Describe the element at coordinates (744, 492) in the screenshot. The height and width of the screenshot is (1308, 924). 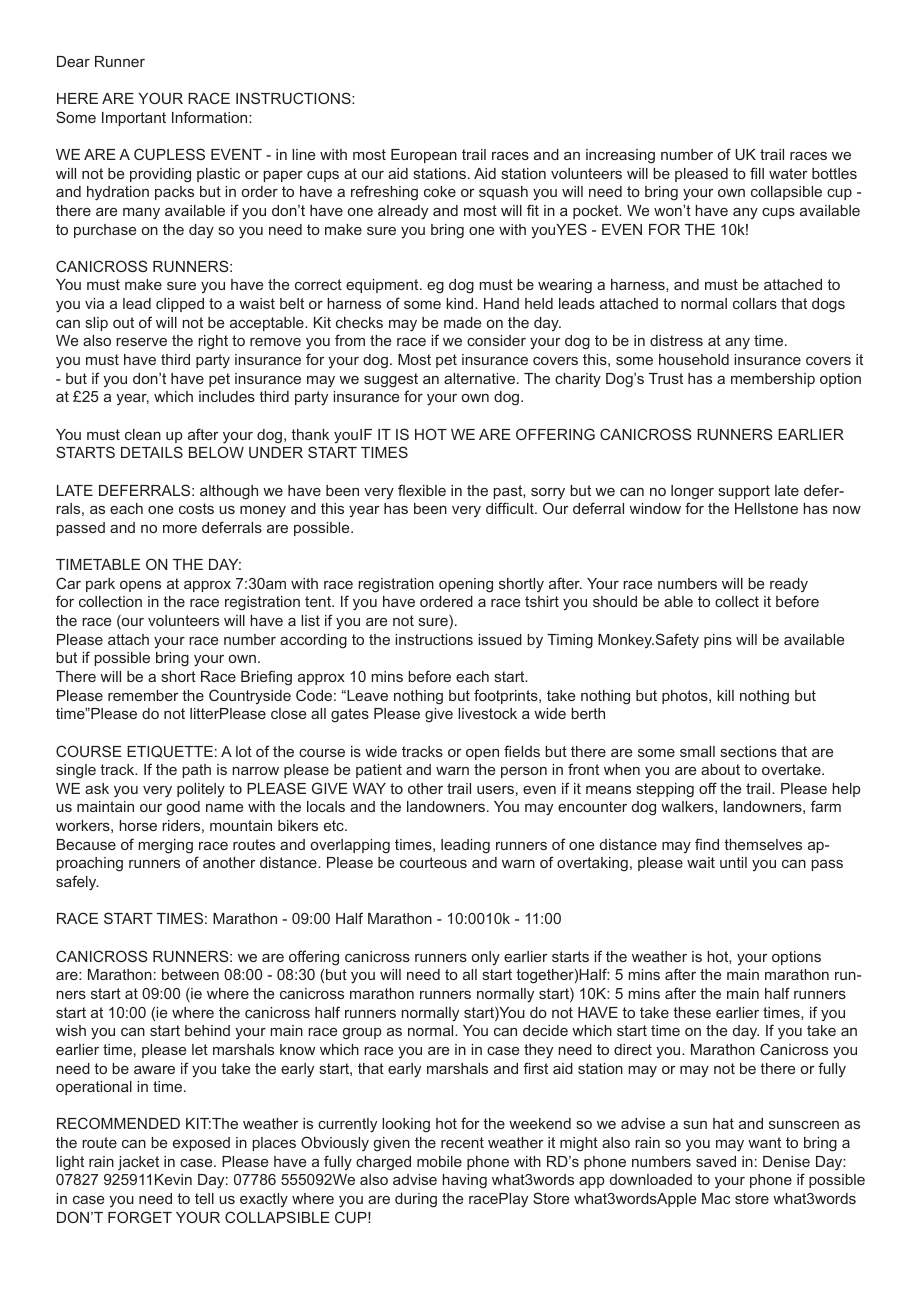
I see `support` at that location.
